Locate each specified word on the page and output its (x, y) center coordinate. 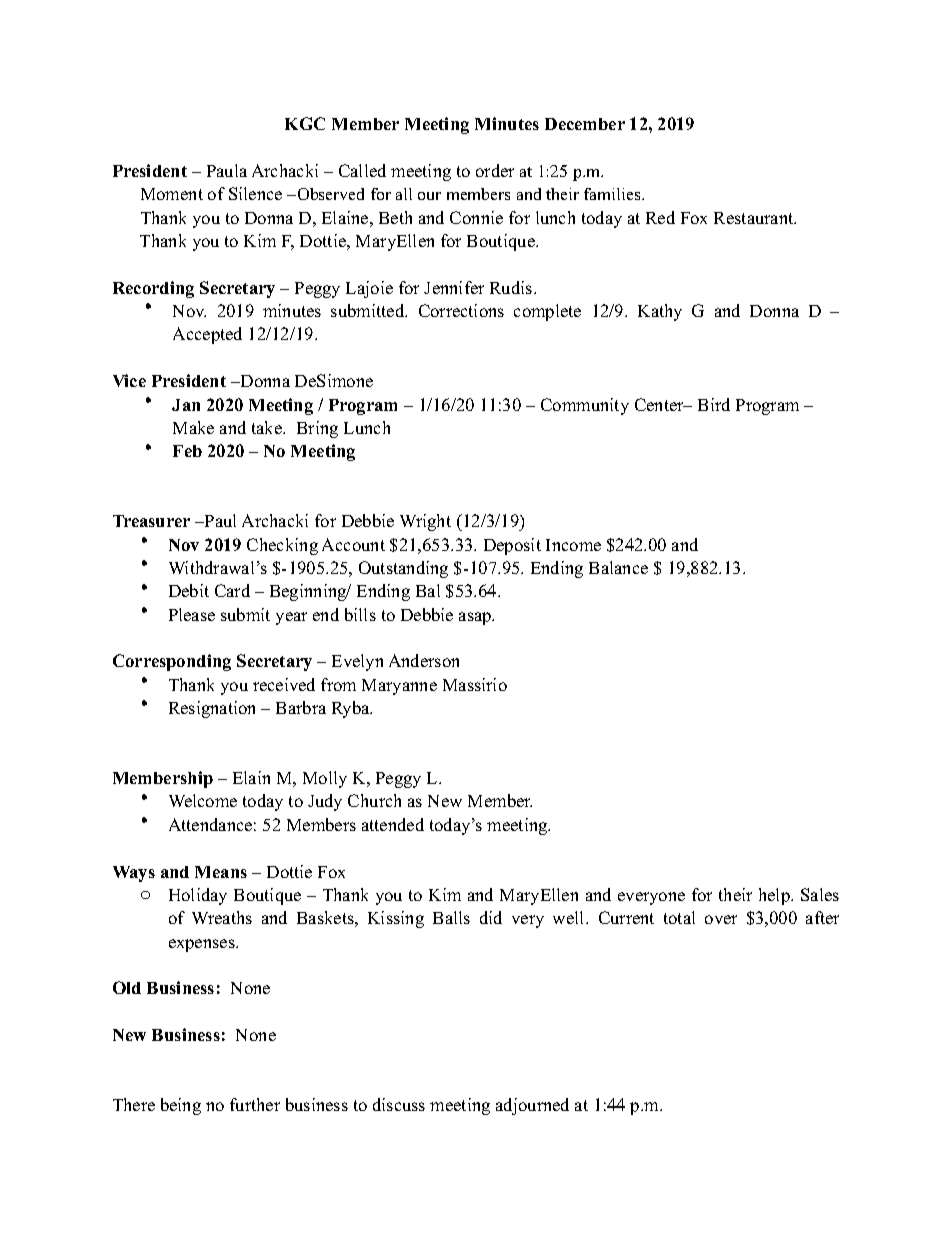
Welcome (203, 800)
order (495, 170)
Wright (425, 522)
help (775, 896)
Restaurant (755, 218)
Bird (714, 404)
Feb (187, 451)
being (181, 1106)
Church (374, 800)
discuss (399, 1104)
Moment (172, 194)
